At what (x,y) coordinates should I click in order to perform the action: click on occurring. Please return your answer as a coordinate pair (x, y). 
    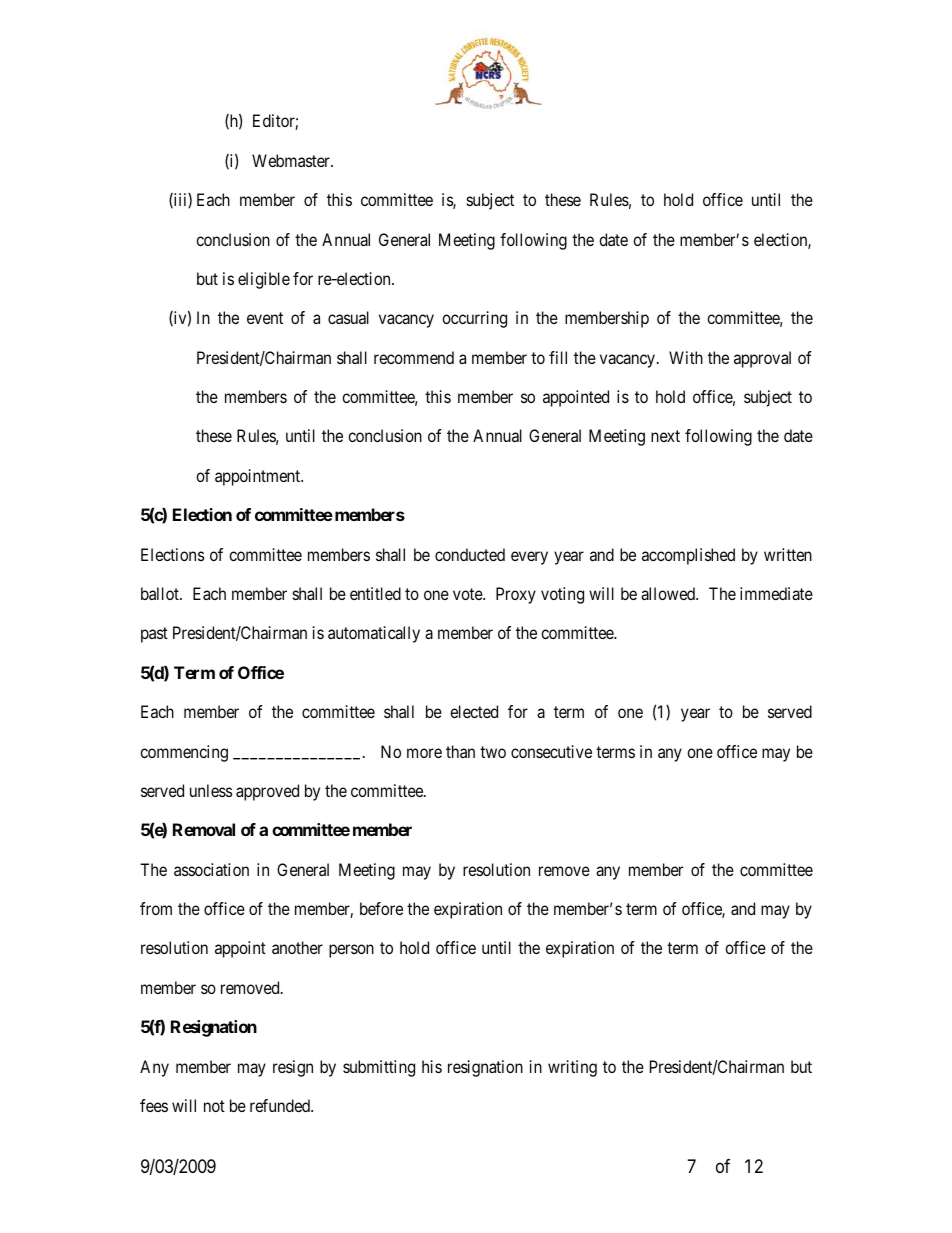
    Looking at the image, I should click on (474, 319).
